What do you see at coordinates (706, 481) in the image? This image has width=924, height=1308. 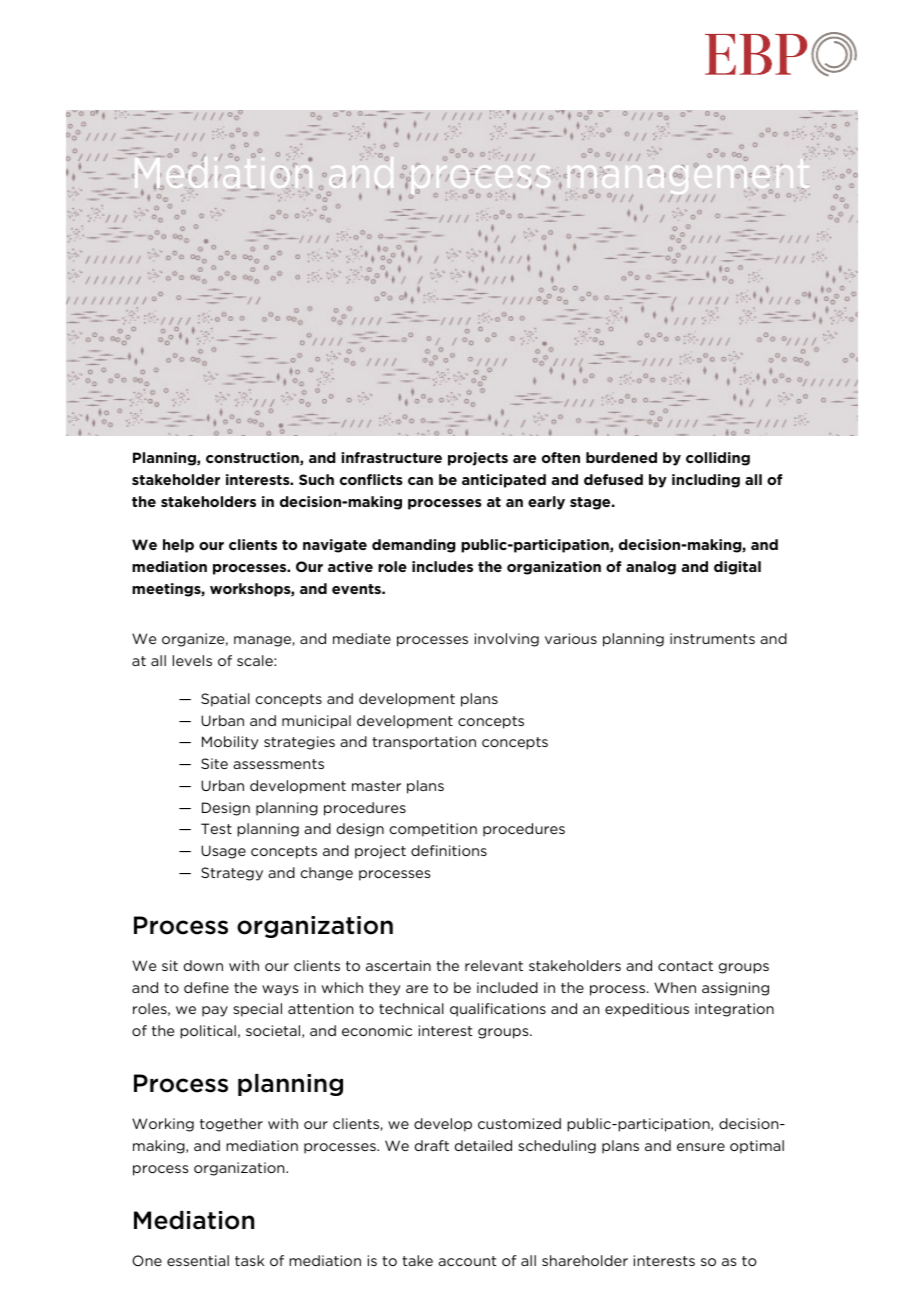 I see `including` at bounding box center [706, 481].
